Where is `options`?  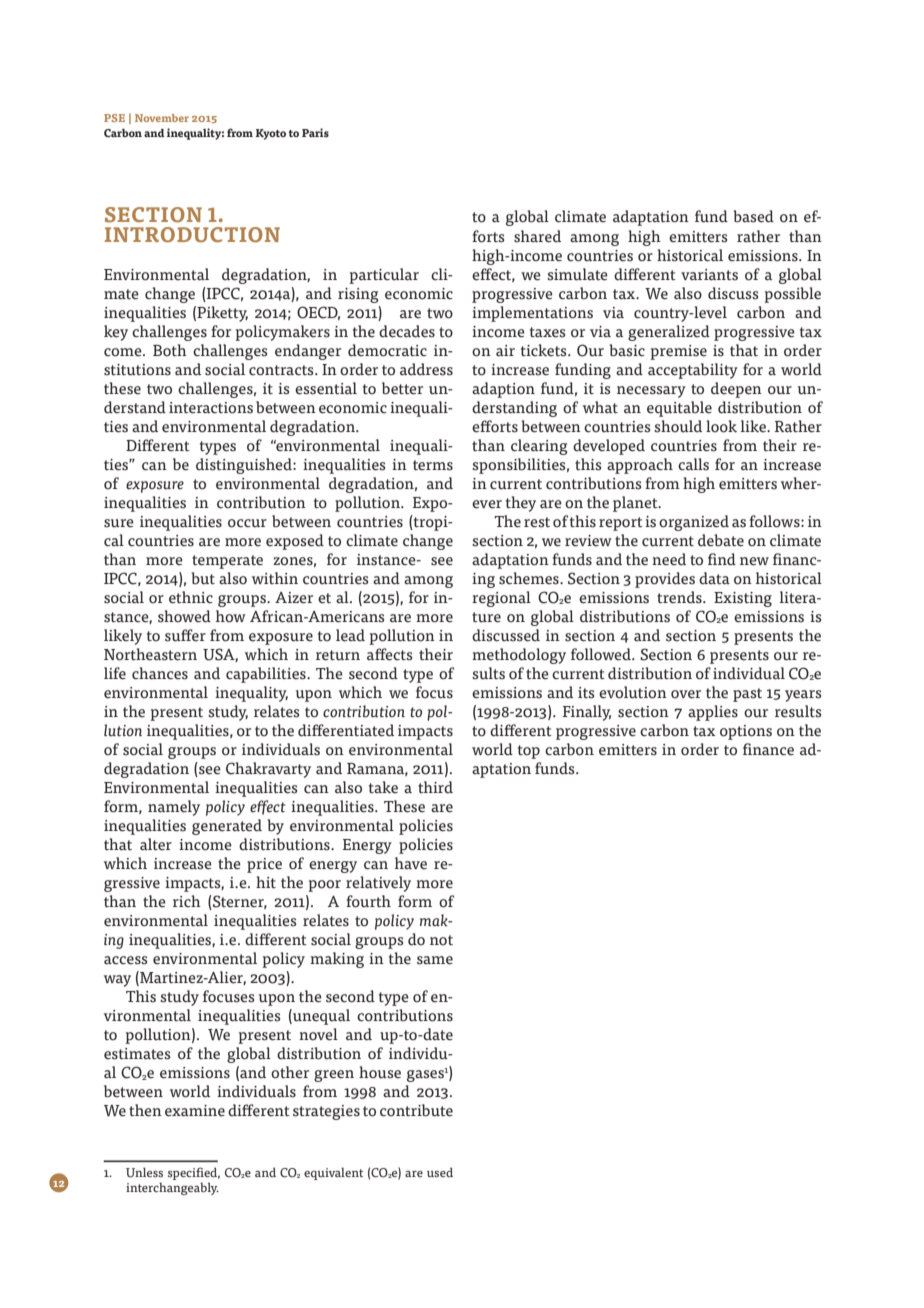
options is located at coordinates (746, 732).
